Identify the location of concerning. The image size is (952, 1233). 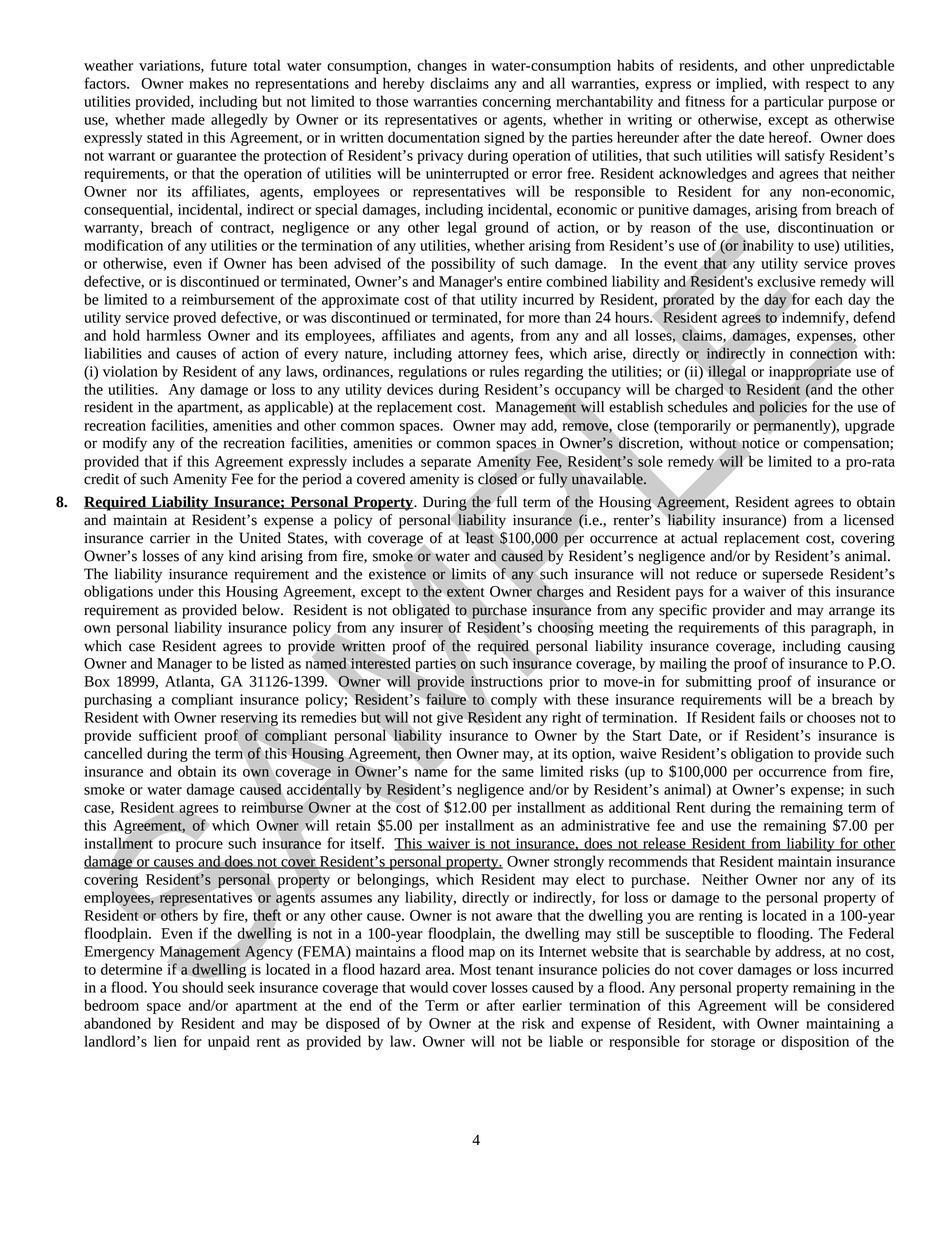
(516, 103).
